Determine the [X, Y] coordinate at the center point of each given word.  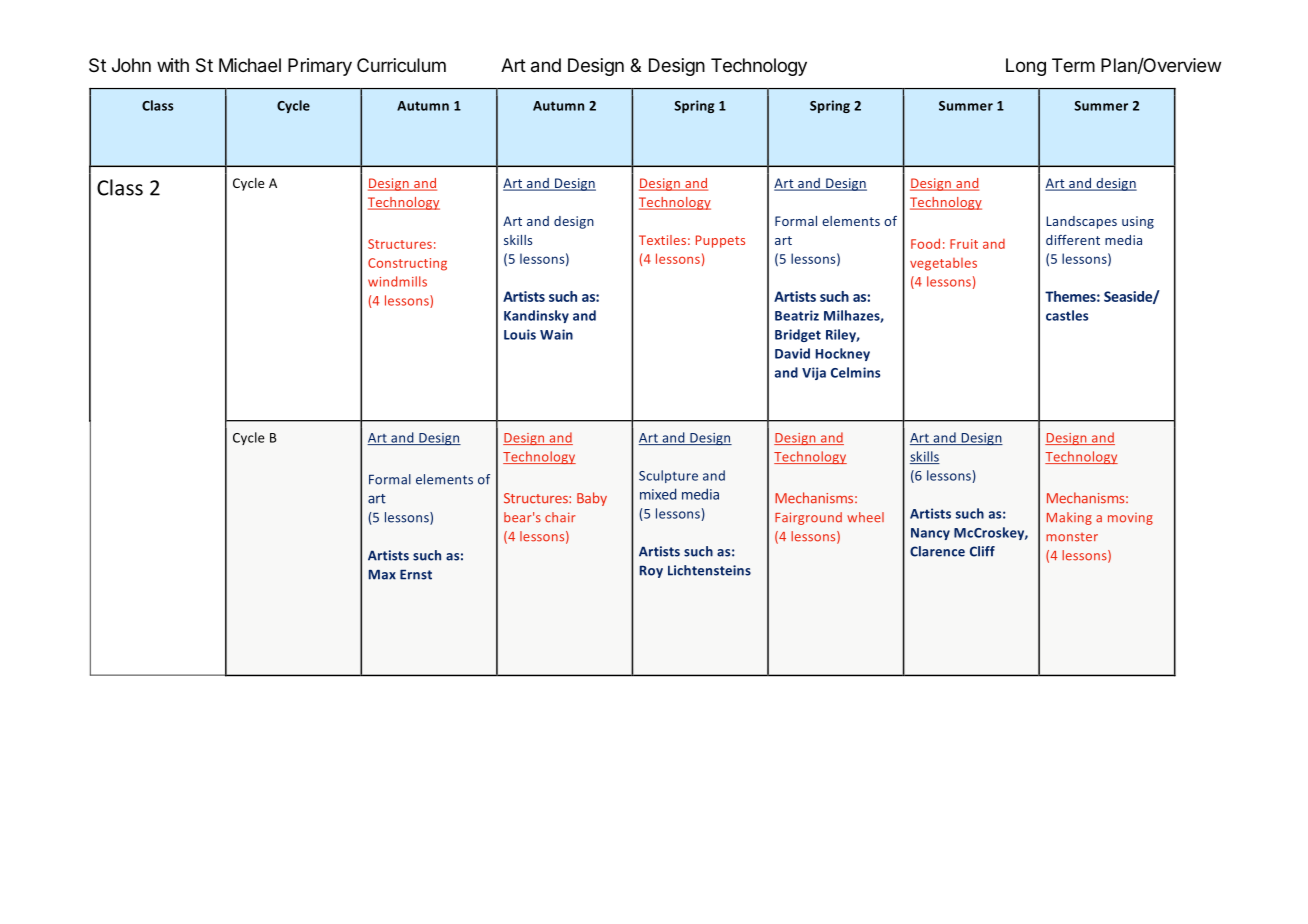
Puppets [720, 241]
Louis [520, 334]
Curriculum [401, 65]
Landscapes [1081, 222]
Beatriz [797, 315]
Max [382, 575]
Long [1026, 67]
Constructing [407, 264]
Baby [592, 499]
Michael [250, 65]
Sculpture [668, 476]
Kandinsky [536, 316]
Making [1069, 518]
